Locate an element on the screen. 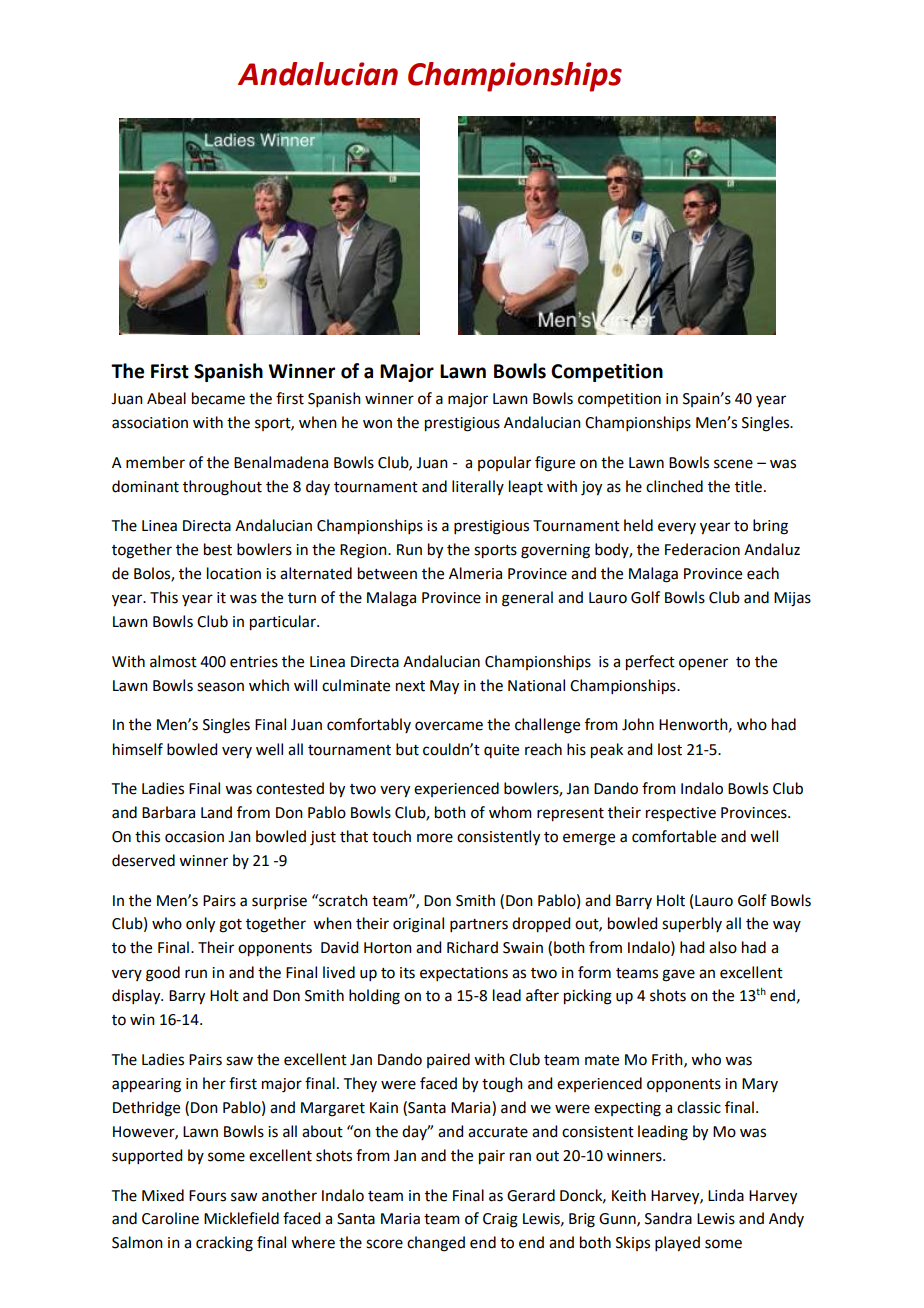 The height and width of the screenshot is (1308, 924). Craig is located at coordinates (500, 1220).
